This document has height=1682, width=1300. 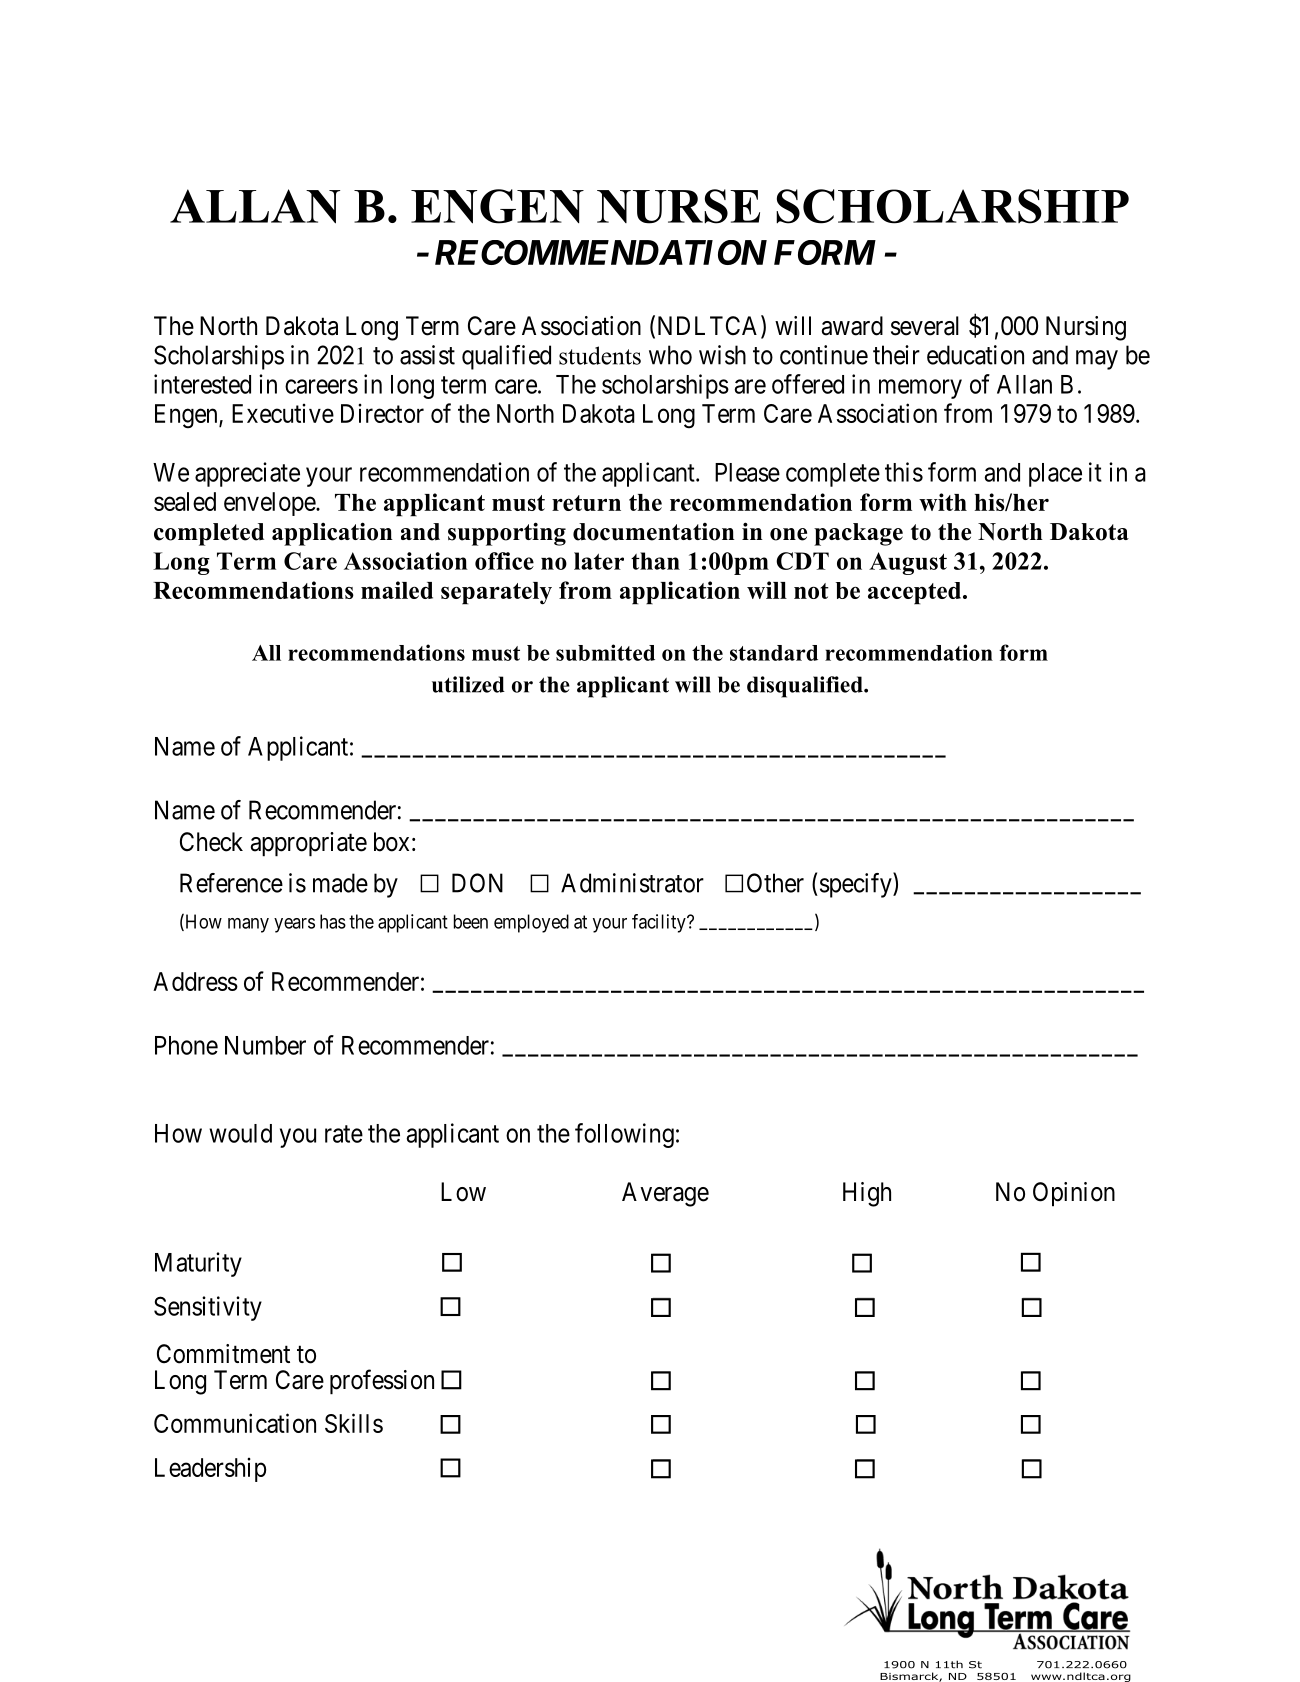 What do you see at coordinates (427, 355) in the document?
I see `assist` at bounding box center [427, 355].
